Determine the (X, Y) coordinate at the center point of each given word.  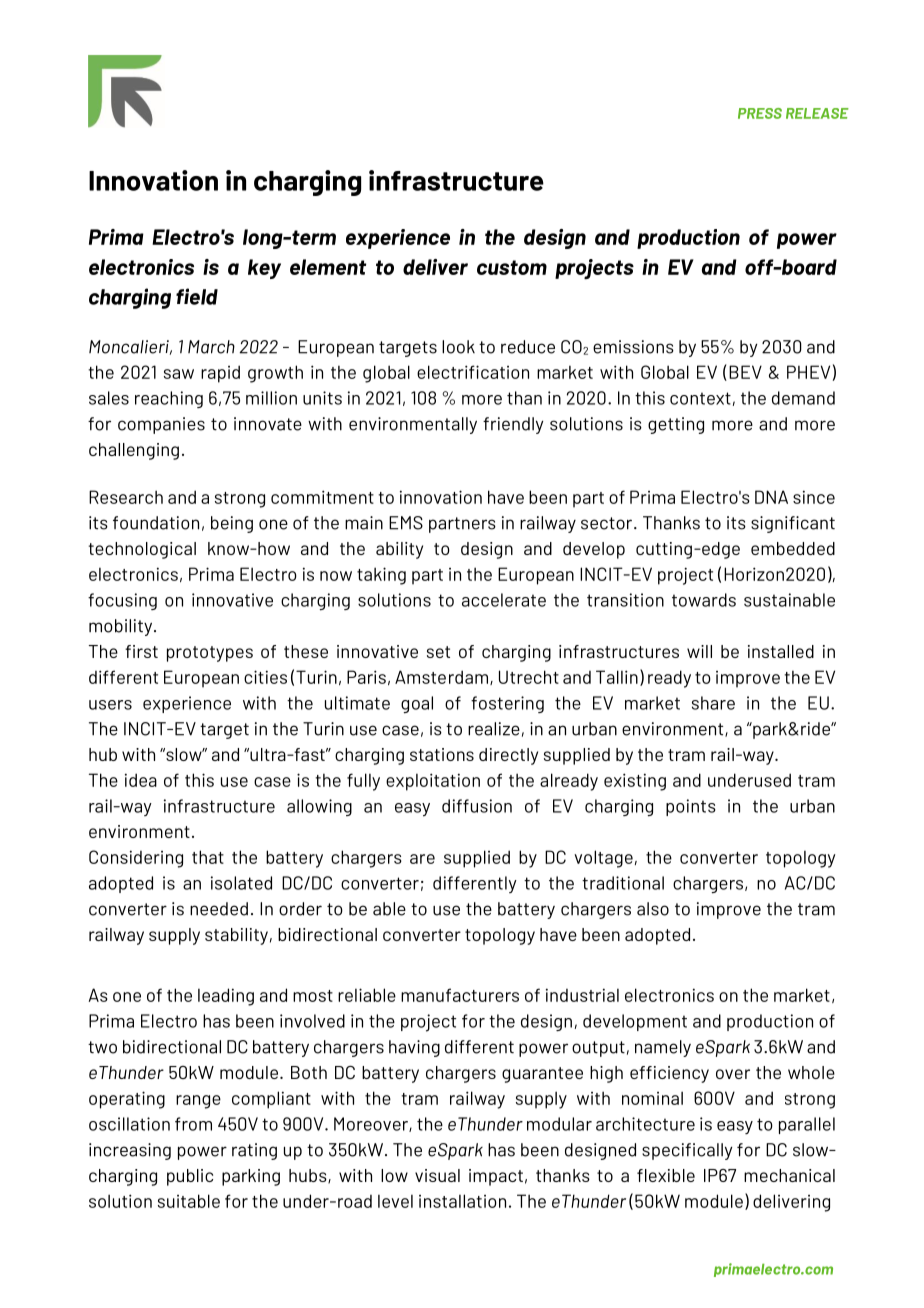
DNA (771, 497)
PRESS (760, 113)
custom (512, 267)
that (208, 857)
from (193, 1124)
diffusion (477, 806)
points (691, 807)
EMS (406, 523)
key (264, 269)
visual (437, 1175)
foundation (156, 523)
